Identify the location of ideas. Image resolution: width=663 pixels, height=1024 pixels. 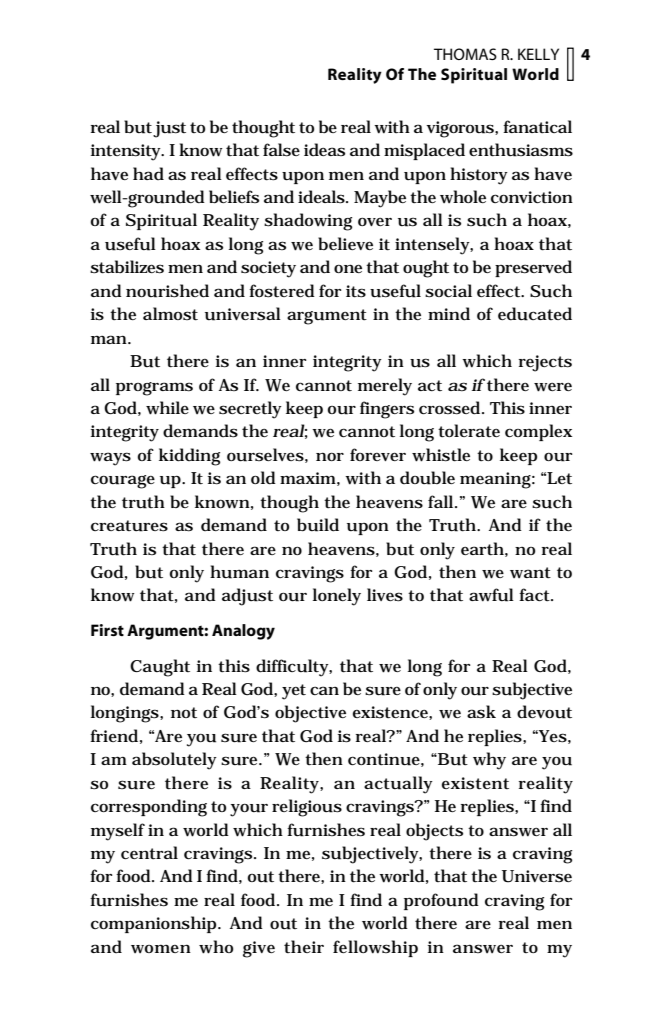
(324, 149).
